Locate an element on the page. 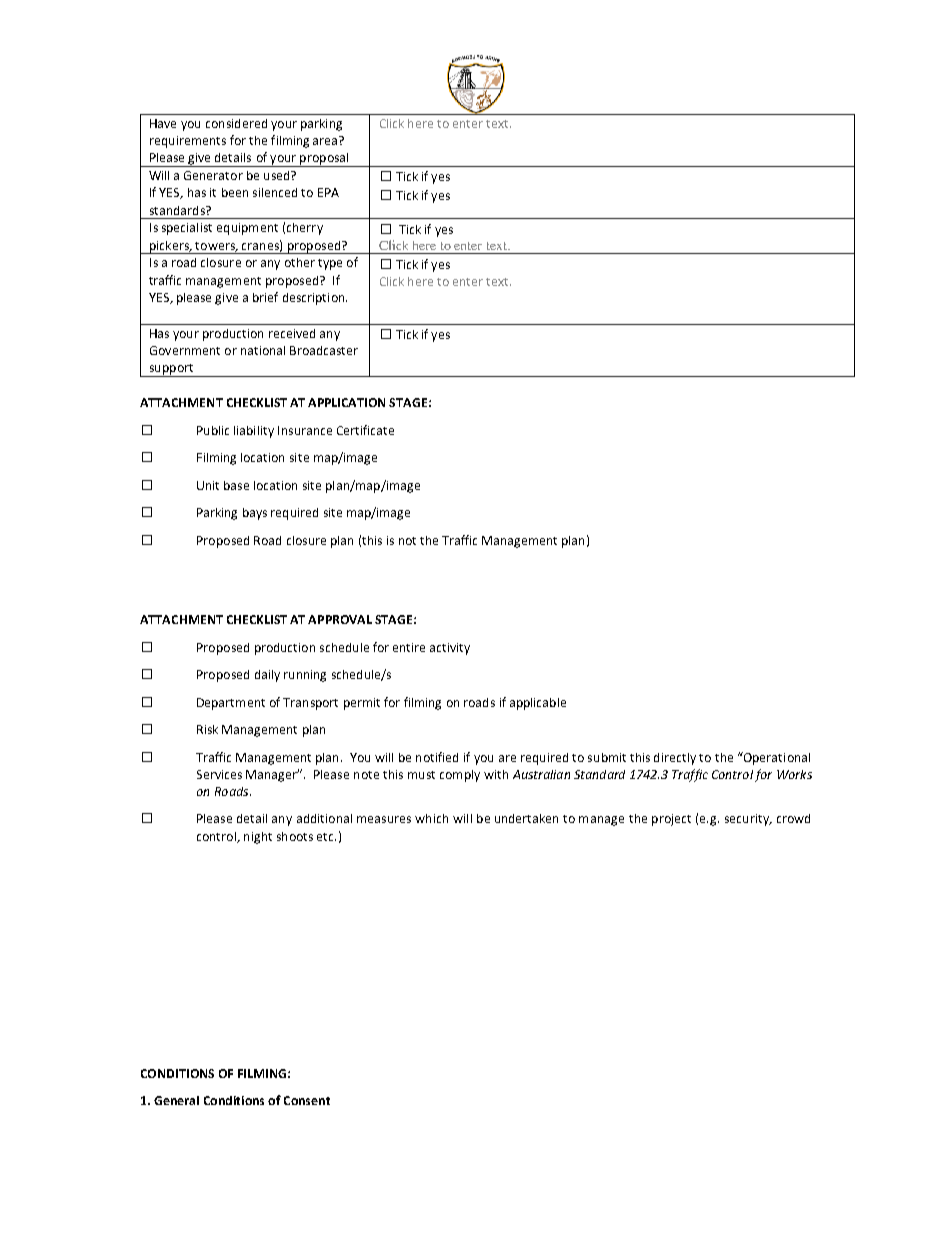  directly is located at coordinates (675, 759).
